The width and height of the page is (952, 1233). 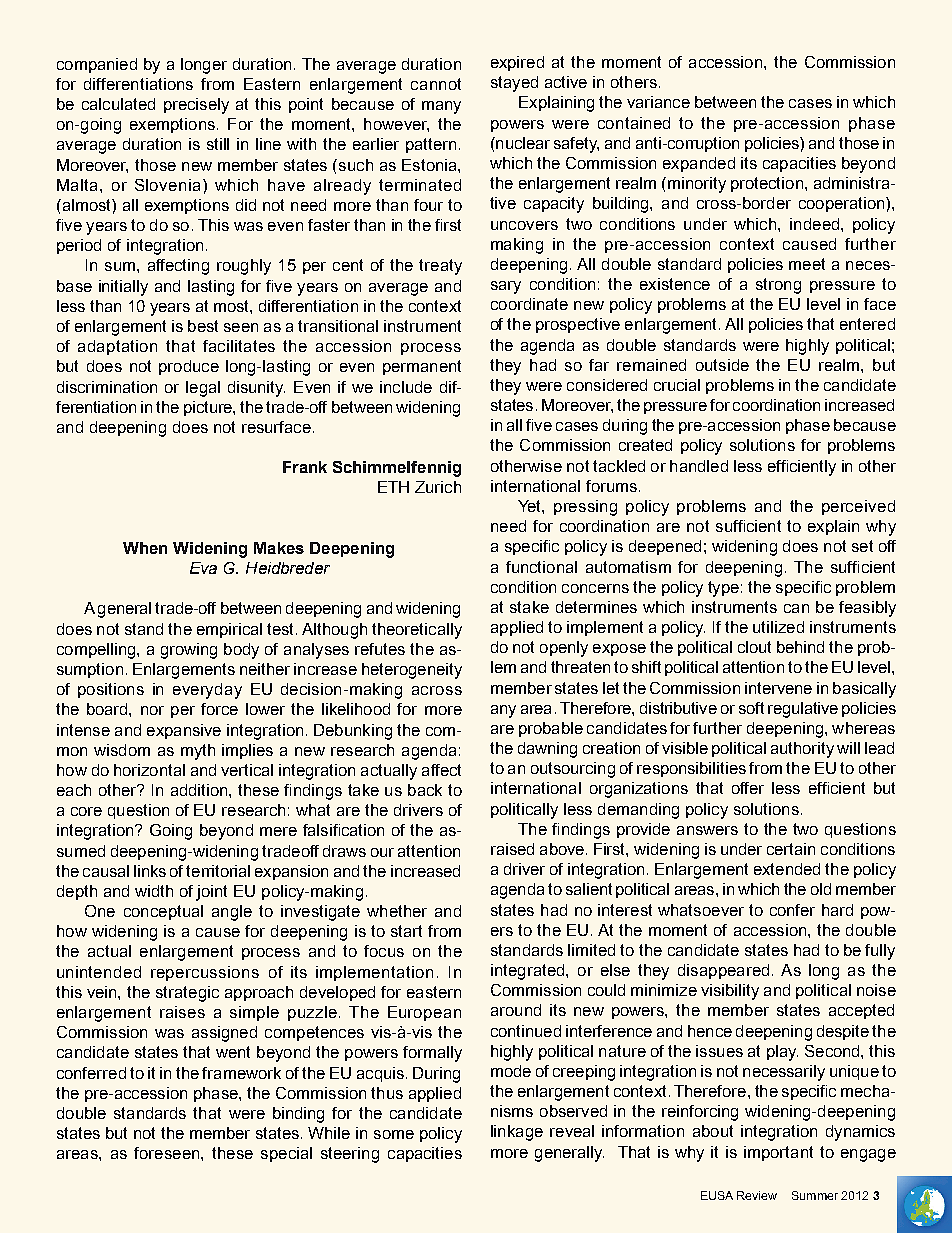 I want to click on theoretically, so click(x=417, y=631).
